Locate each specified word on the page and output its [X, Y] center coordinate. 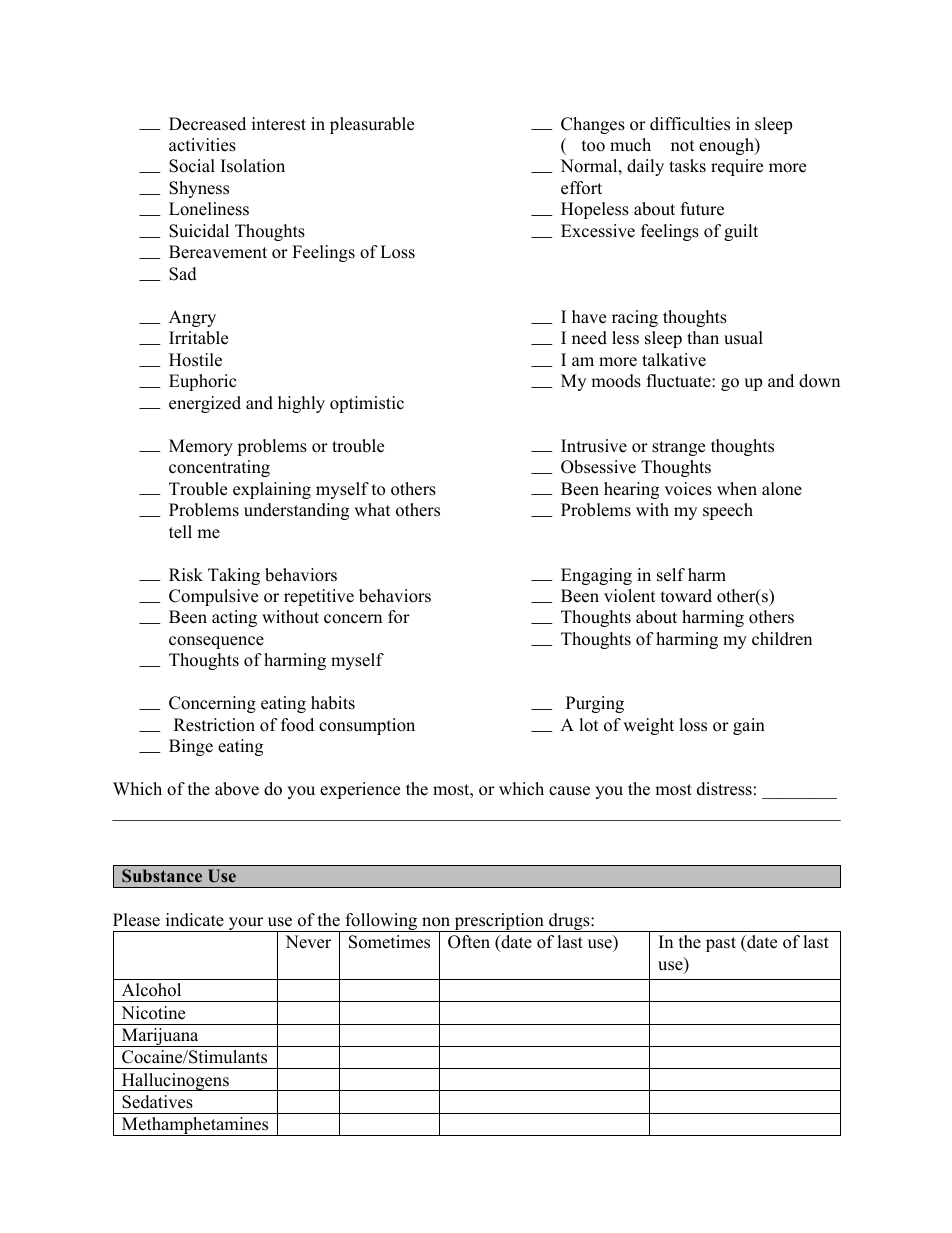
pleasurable [372, 125]
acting [234, 618]
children [782, 639]
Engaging [596, 576]
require [737, 167]
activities [202, 145]
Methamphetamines [195, 1126]
